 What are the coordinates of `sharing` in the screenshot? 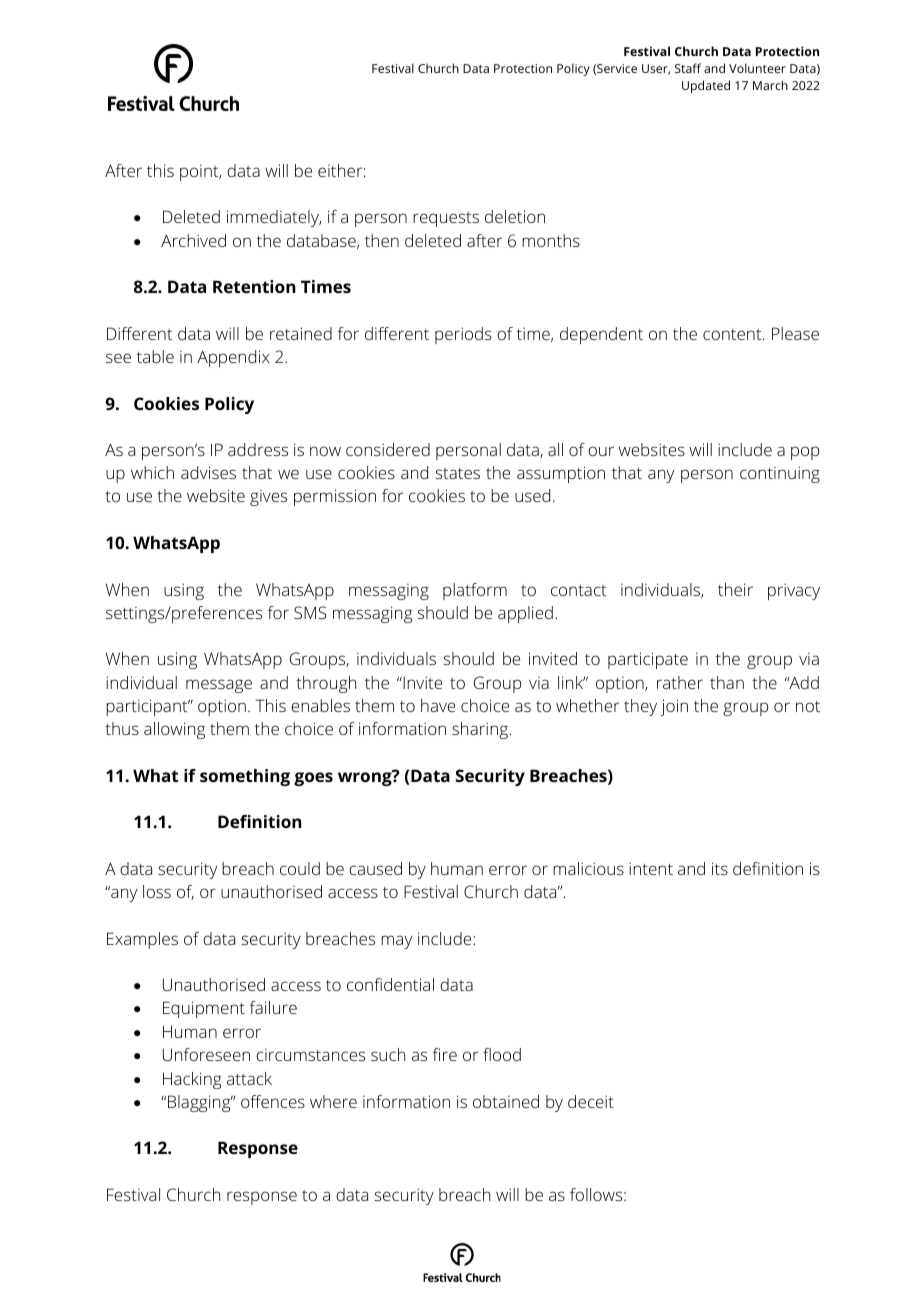 It's located at (481, 730).
